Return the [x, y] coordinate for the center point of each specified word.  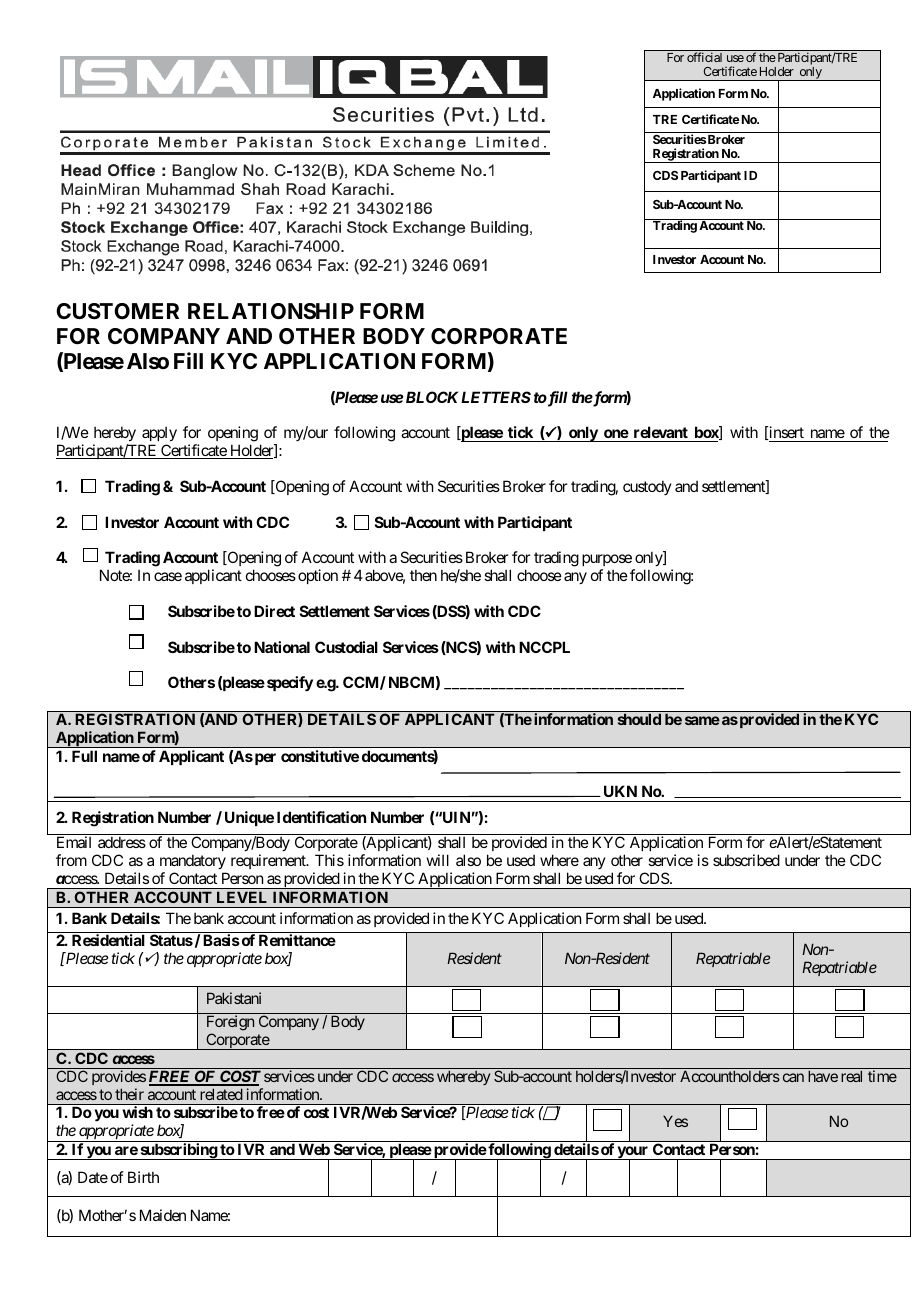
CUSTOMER [117, 311]
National [282, 647]
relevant [660, 434]
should [639, 719]
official [704, 57]
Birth [143, 1177]
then [423, 575]
